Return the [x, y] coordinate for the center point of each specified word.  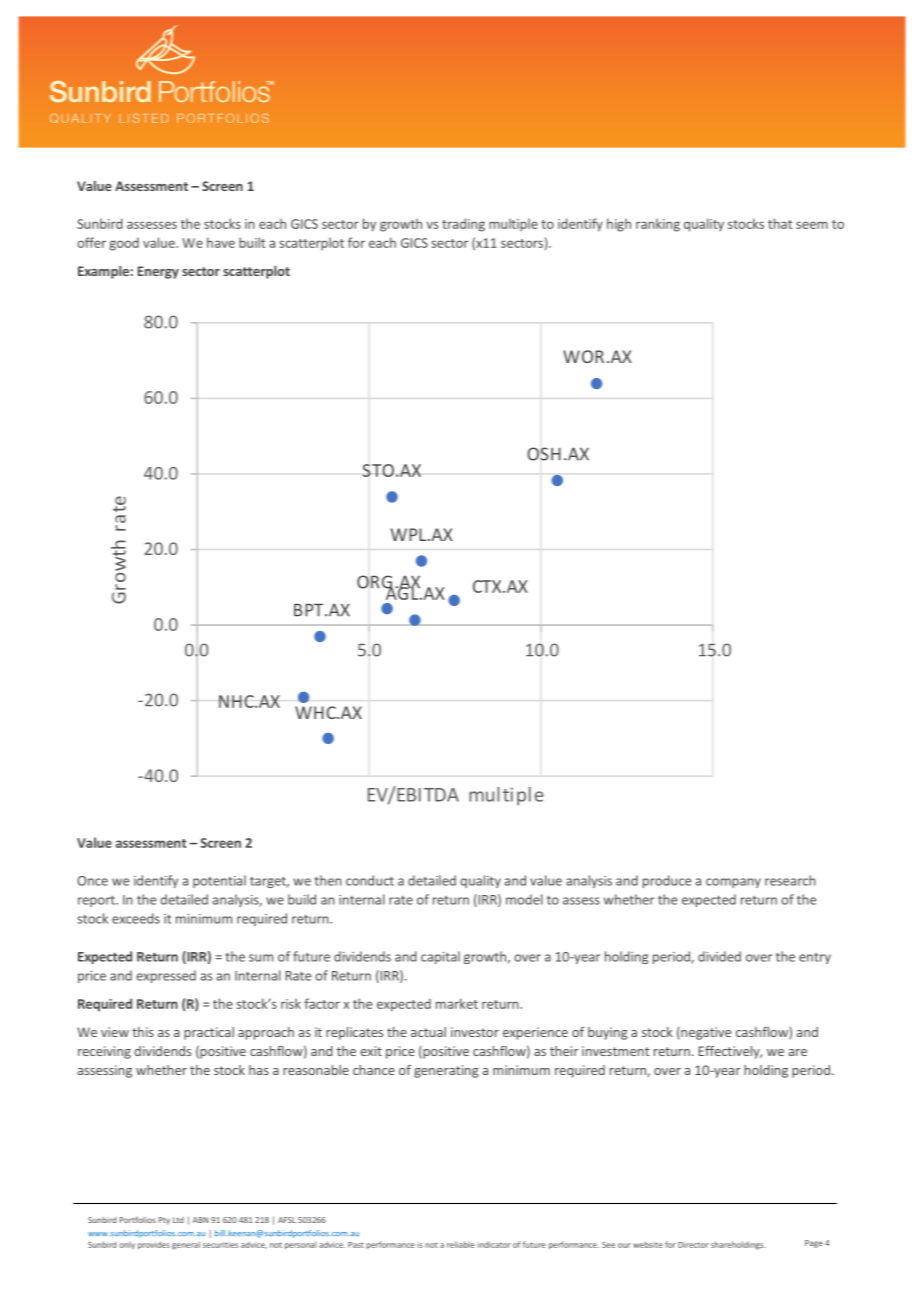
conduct [370, 880]
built [252, 242]
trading [463, 225]
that [780, 223]
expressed [166, 976]
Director [693, 1245]
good [124, 244]
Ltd [178, 1220]
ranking [658, 225]
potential [219, 881]
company [733, 883]
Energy [158, 272]
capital [440, 957]
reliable [461, 1244]
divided [719, 956]
